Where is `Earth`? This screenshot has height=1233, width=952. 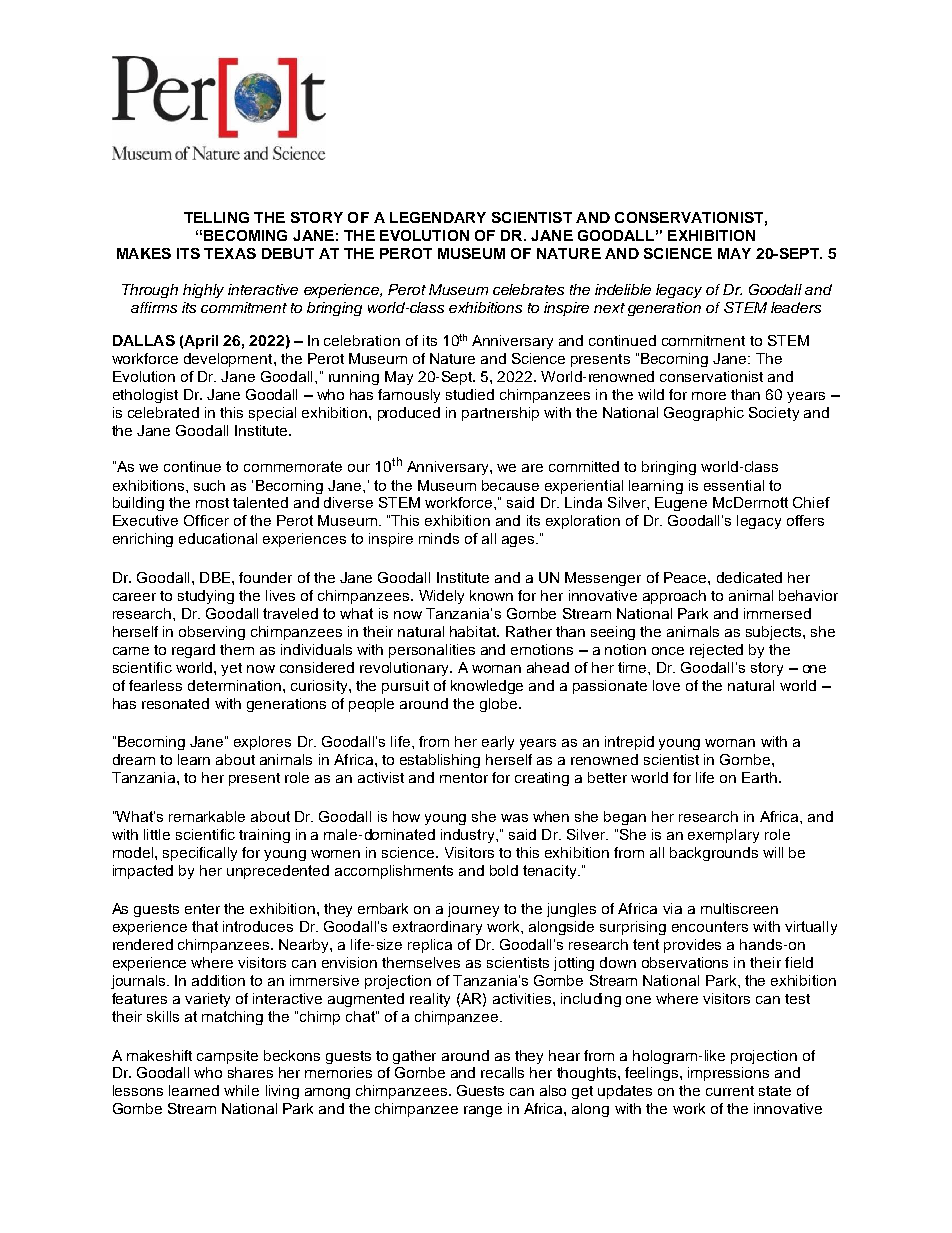
Earth is located at coordinates (761, 777).
